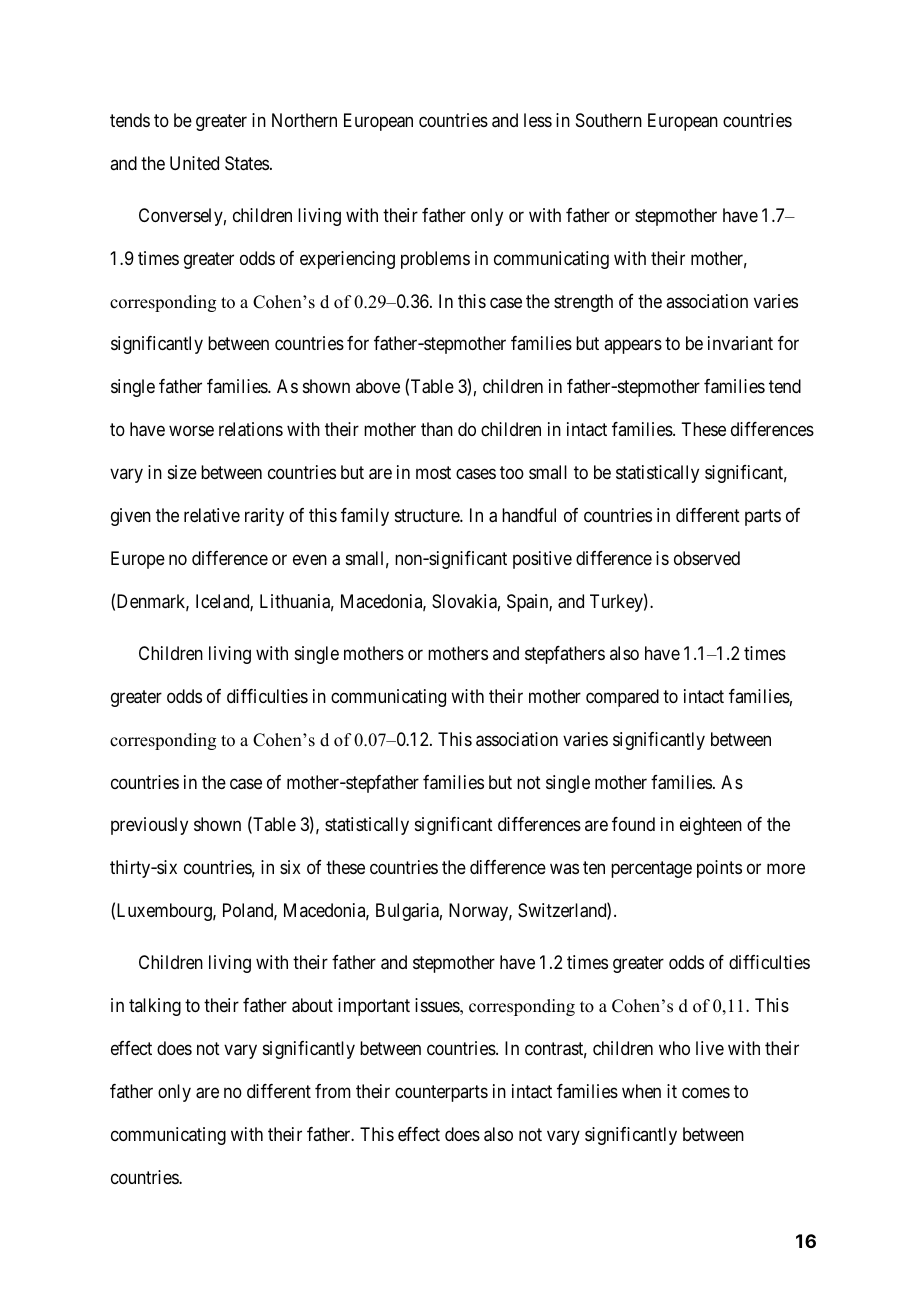 This image has height=1308, width=924. What do you see at coordinates (191, 431) in the image?
I see `worse` at bounding box center [191, 431].
